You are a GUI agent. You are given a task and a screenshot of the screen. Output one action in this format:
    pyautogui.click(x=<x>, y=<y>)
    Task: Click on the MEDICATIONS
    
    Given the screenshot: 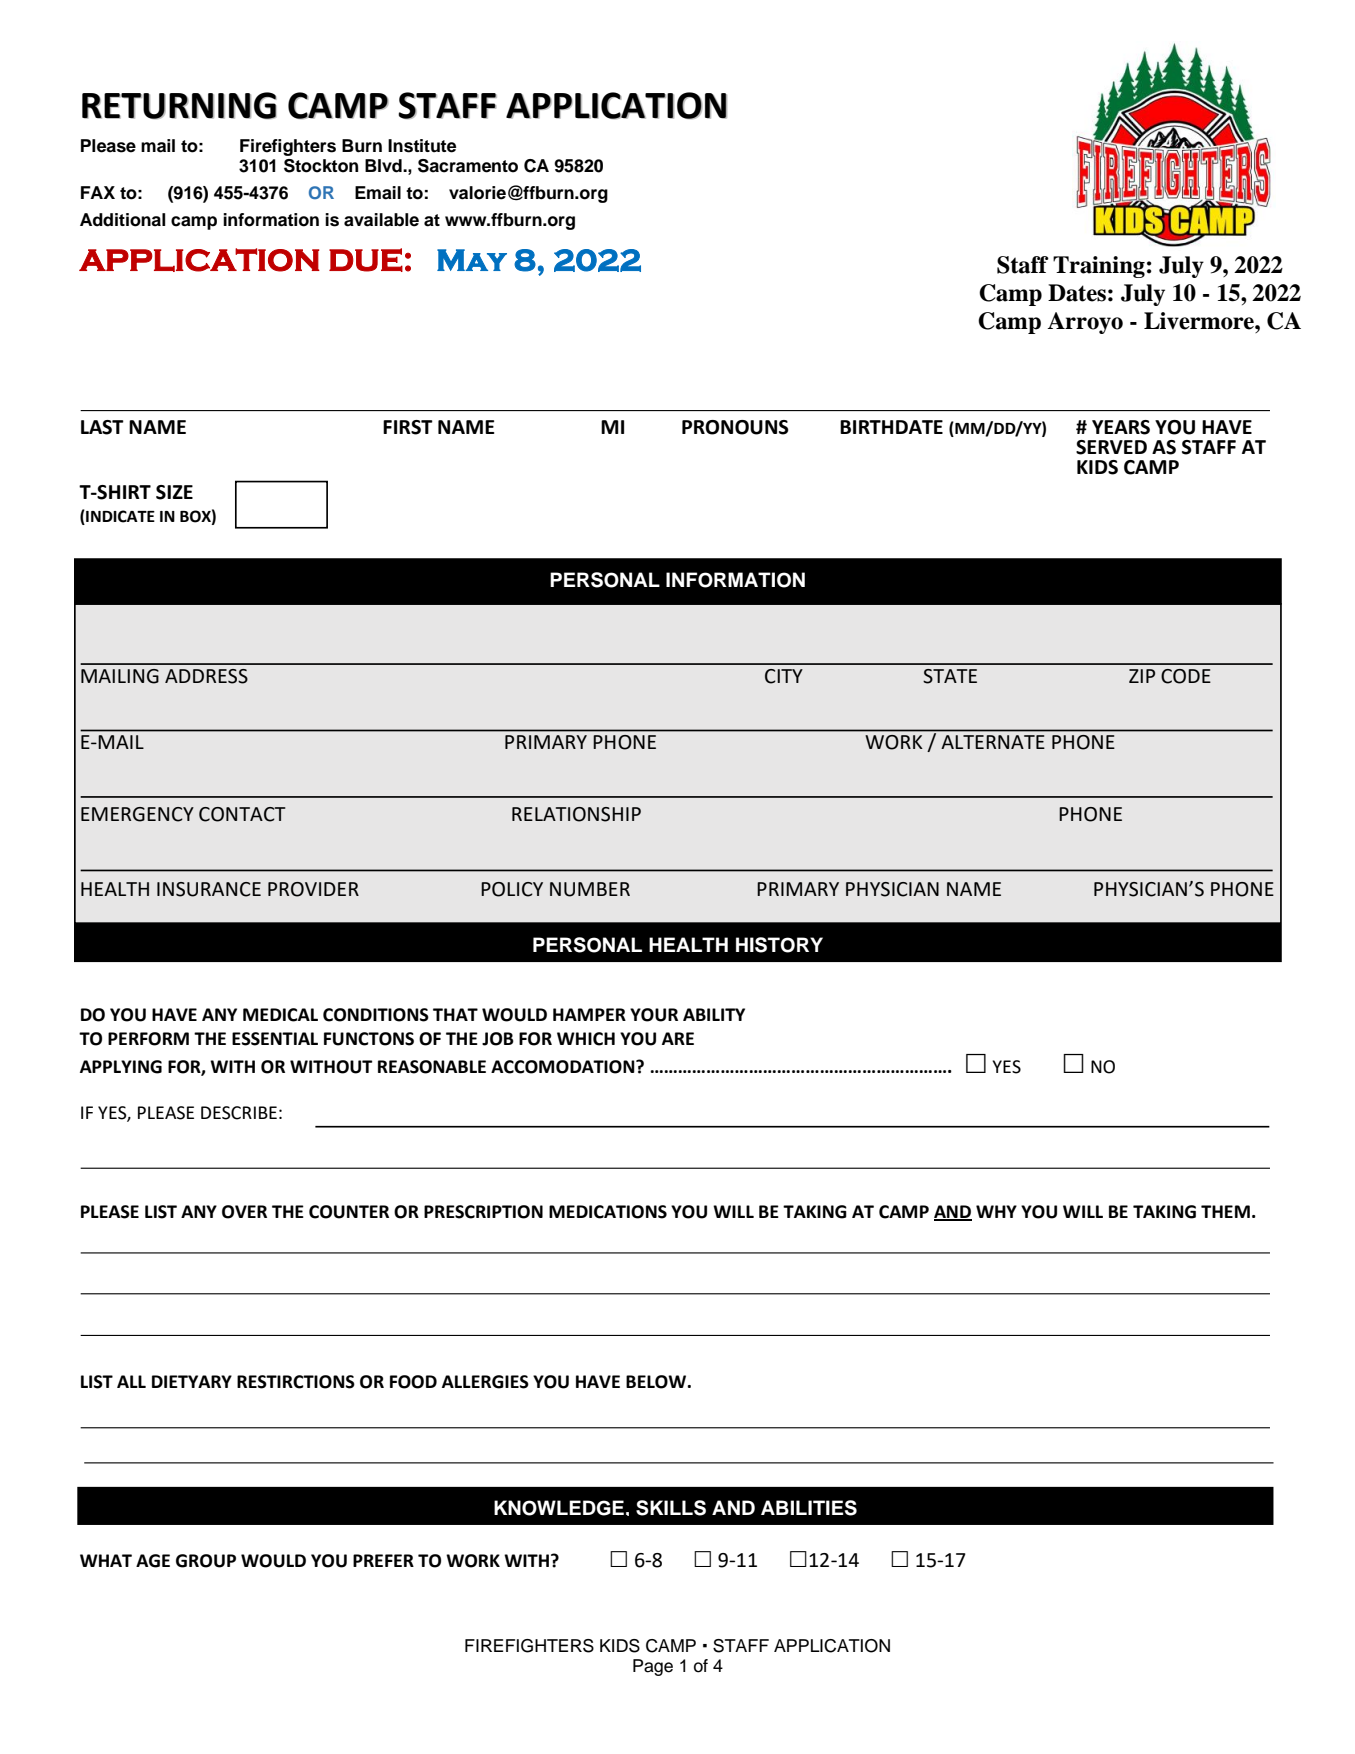 What is the action you would take?
    pyautogui.click(x=608, y=1212)
